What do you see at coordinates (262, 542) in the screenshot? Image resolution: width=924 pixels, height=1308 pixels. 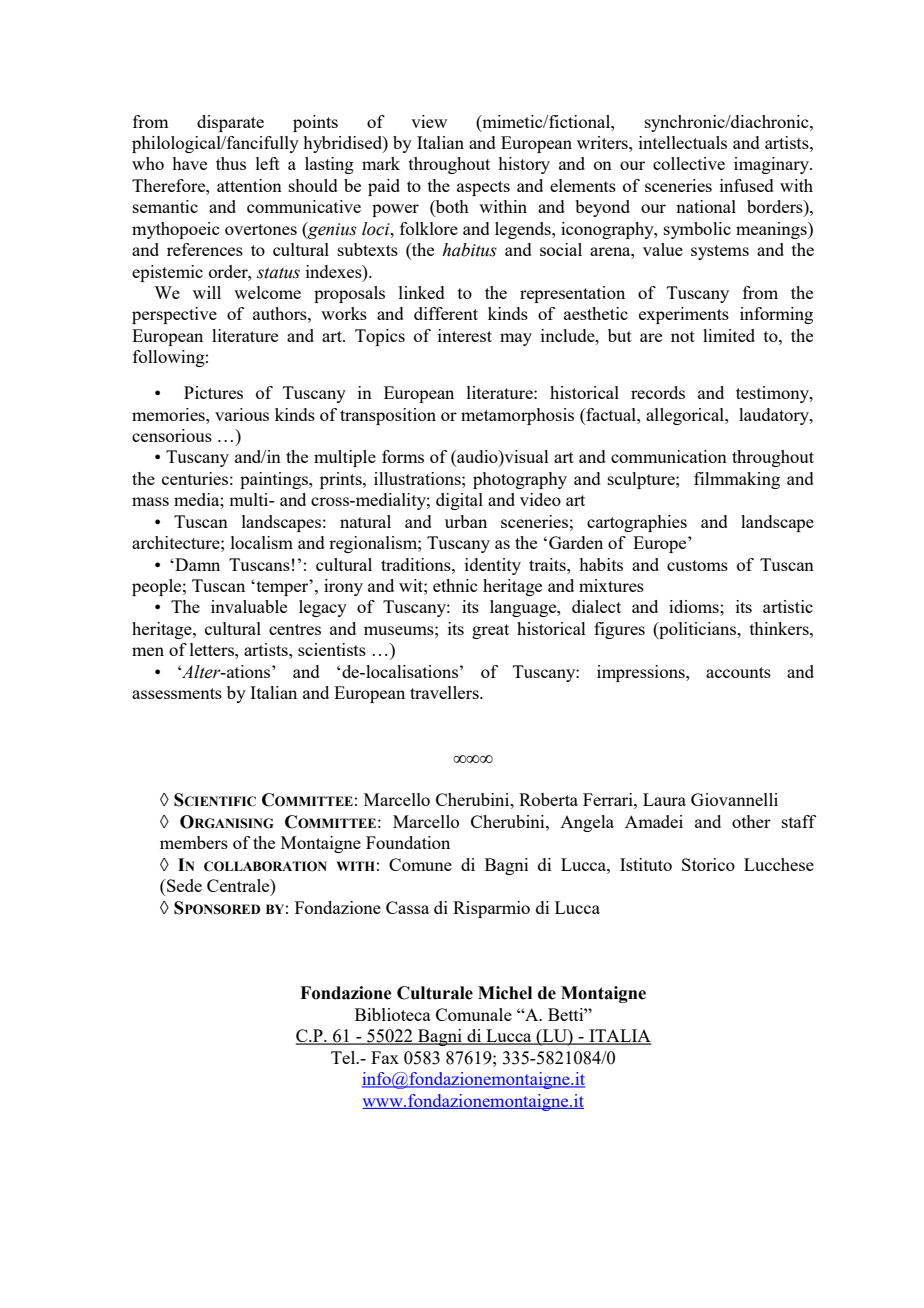 I see `localism` at bounding box center [262, 542].
